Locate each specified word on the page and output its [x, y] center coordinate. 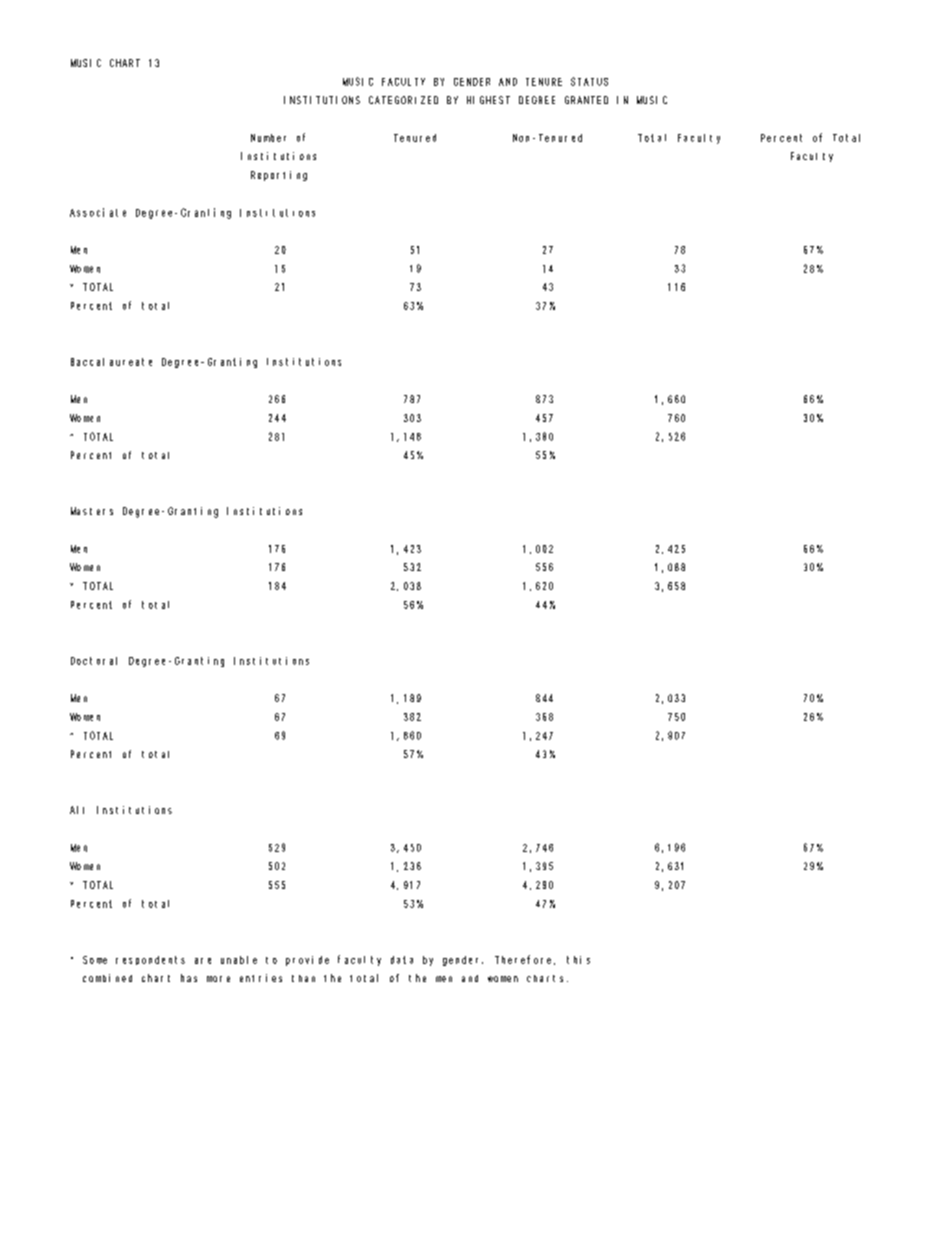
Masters [92, 511]
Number [268, 138]
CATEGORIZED [403, 100]
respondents [150, 960]
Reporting [279, 176]
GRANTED [586, 100]
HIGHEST [488, 100]
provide [307, 961]
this [578, 960]
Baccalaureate [111, 362]
